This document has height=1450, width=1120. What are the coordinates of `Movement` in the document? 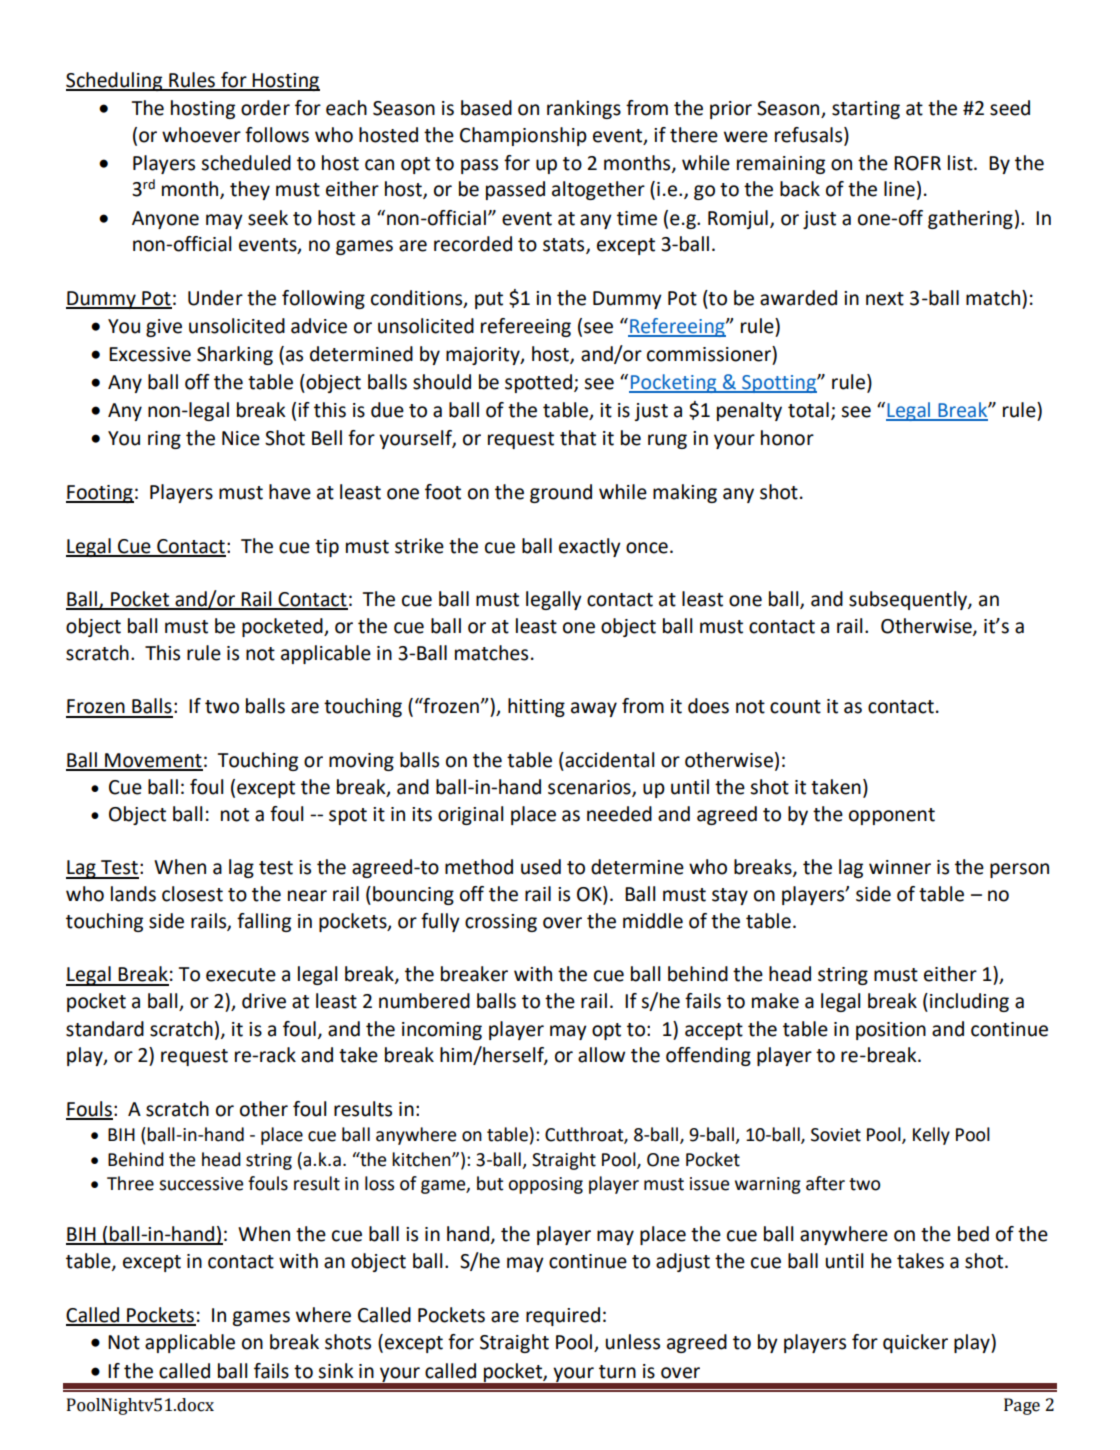 It's located at (153, 761).
